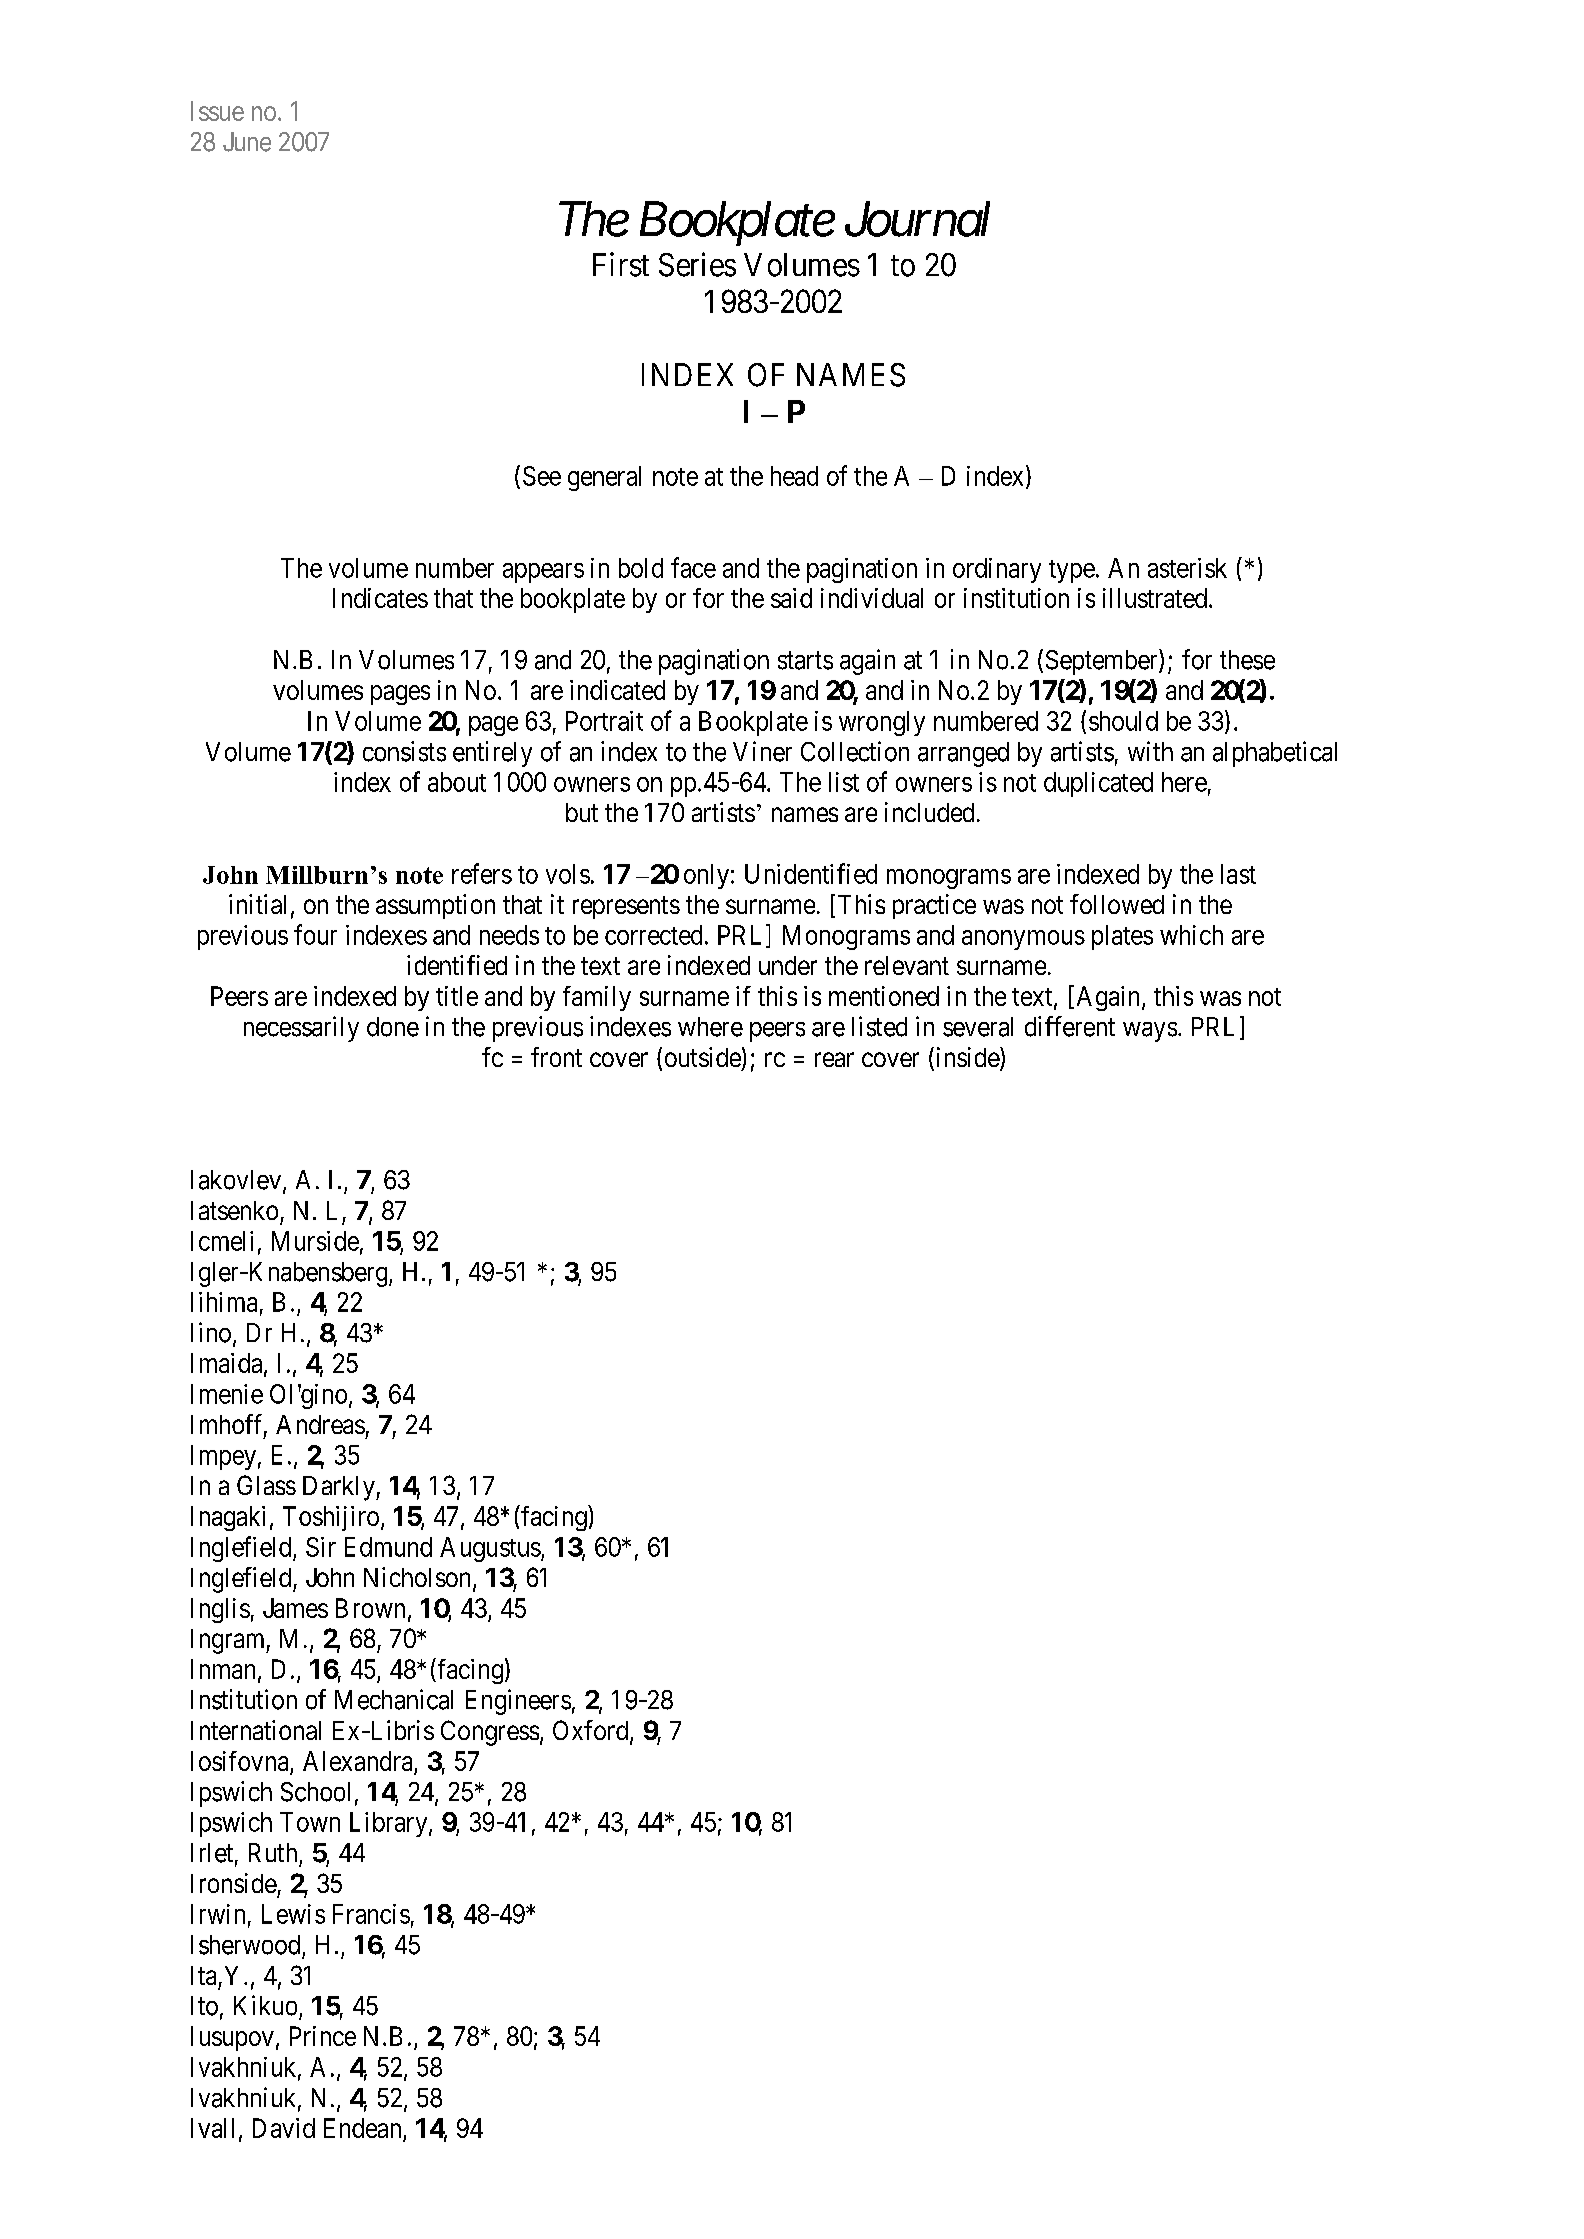  What do you see at coordinates (380, 598) in the page?
I see `Indicates` at bounding box center [380, 598].
